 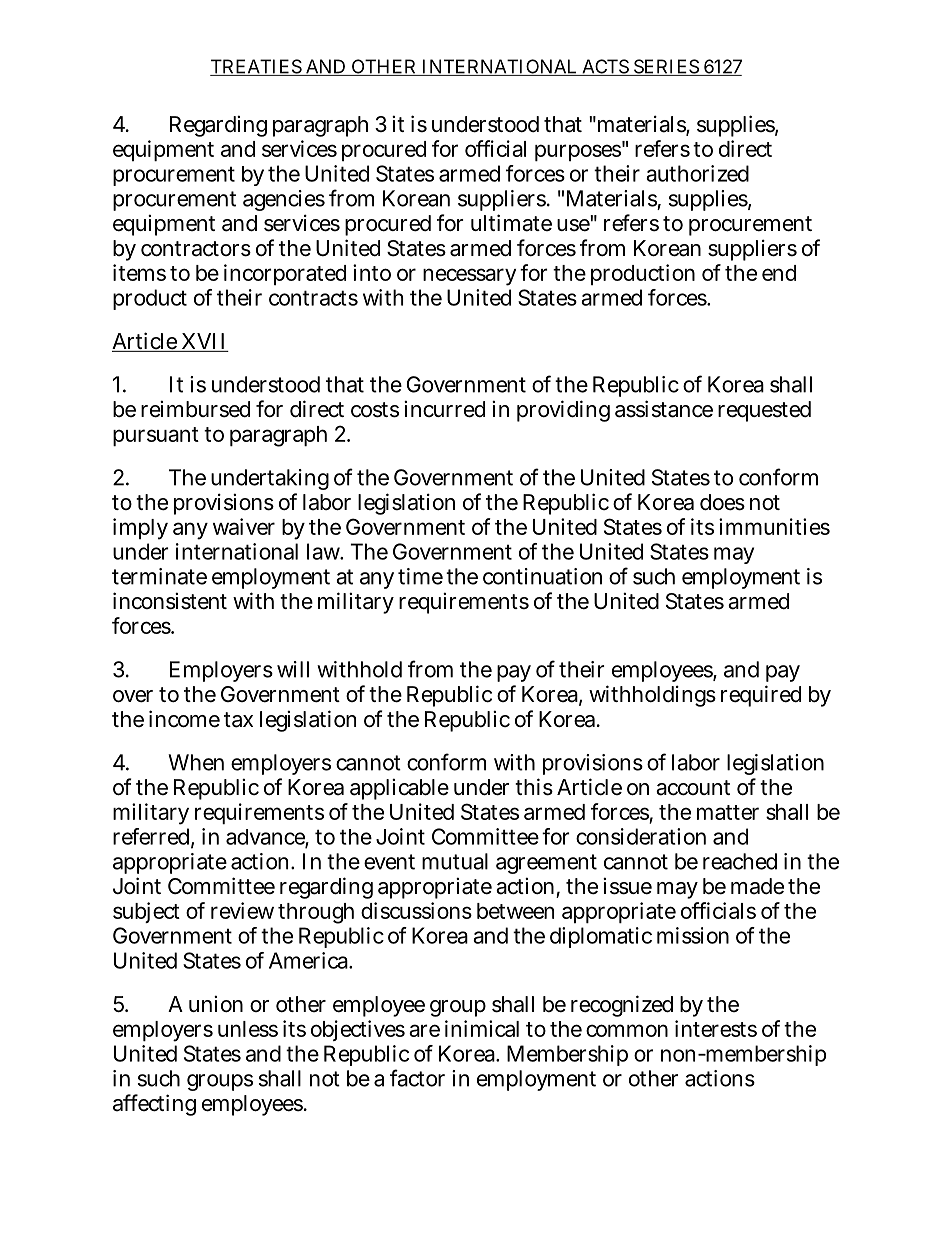 What do you see at coordinates (417, 1078) in the screenshot?
I see `factor` at bounding box center [417, 1078].
